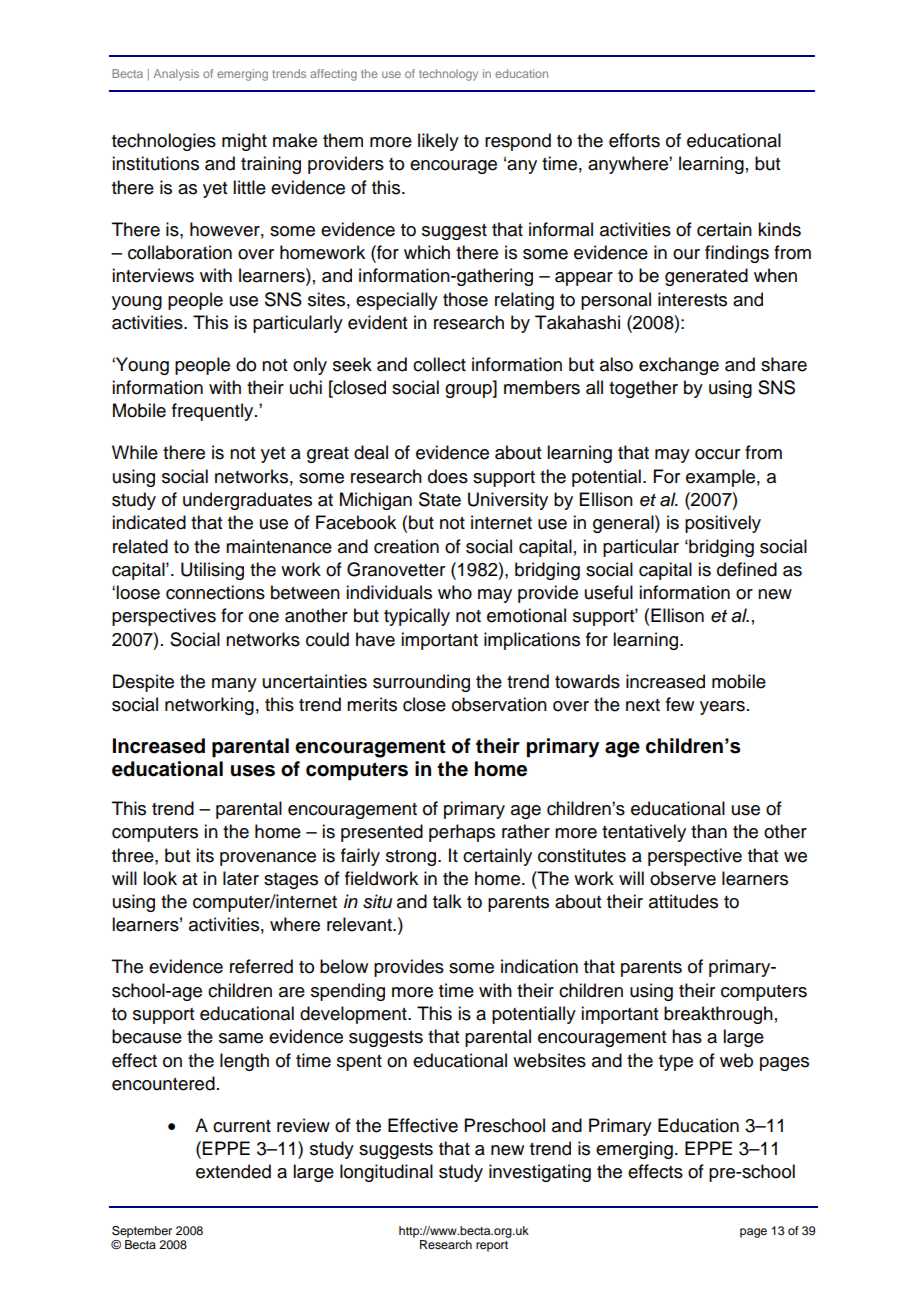  I want to click on efforts, so click(634, 140).
